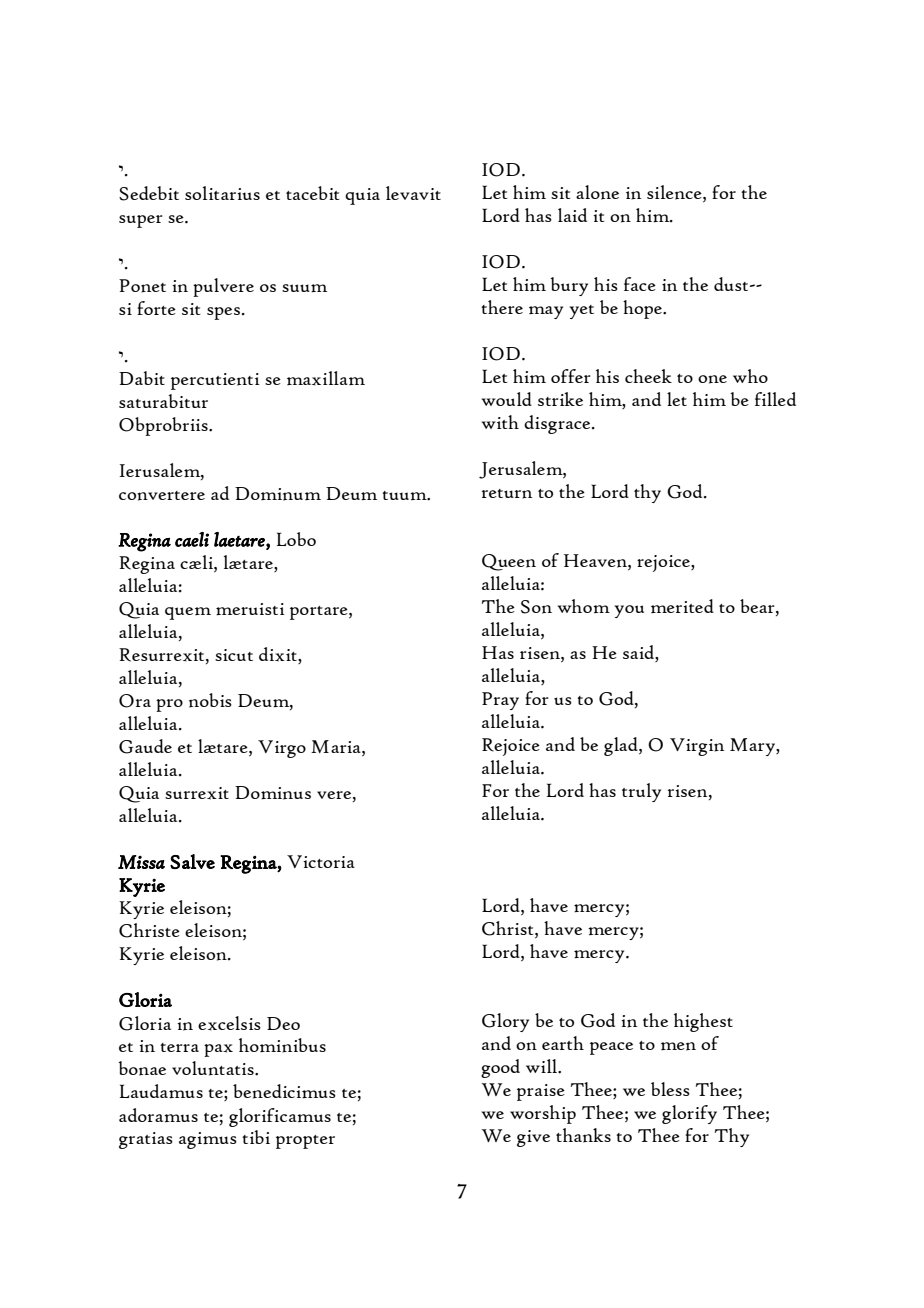  Describe the element at coordinates (572, 215) in the screenshot. I see `laid` at that location.
